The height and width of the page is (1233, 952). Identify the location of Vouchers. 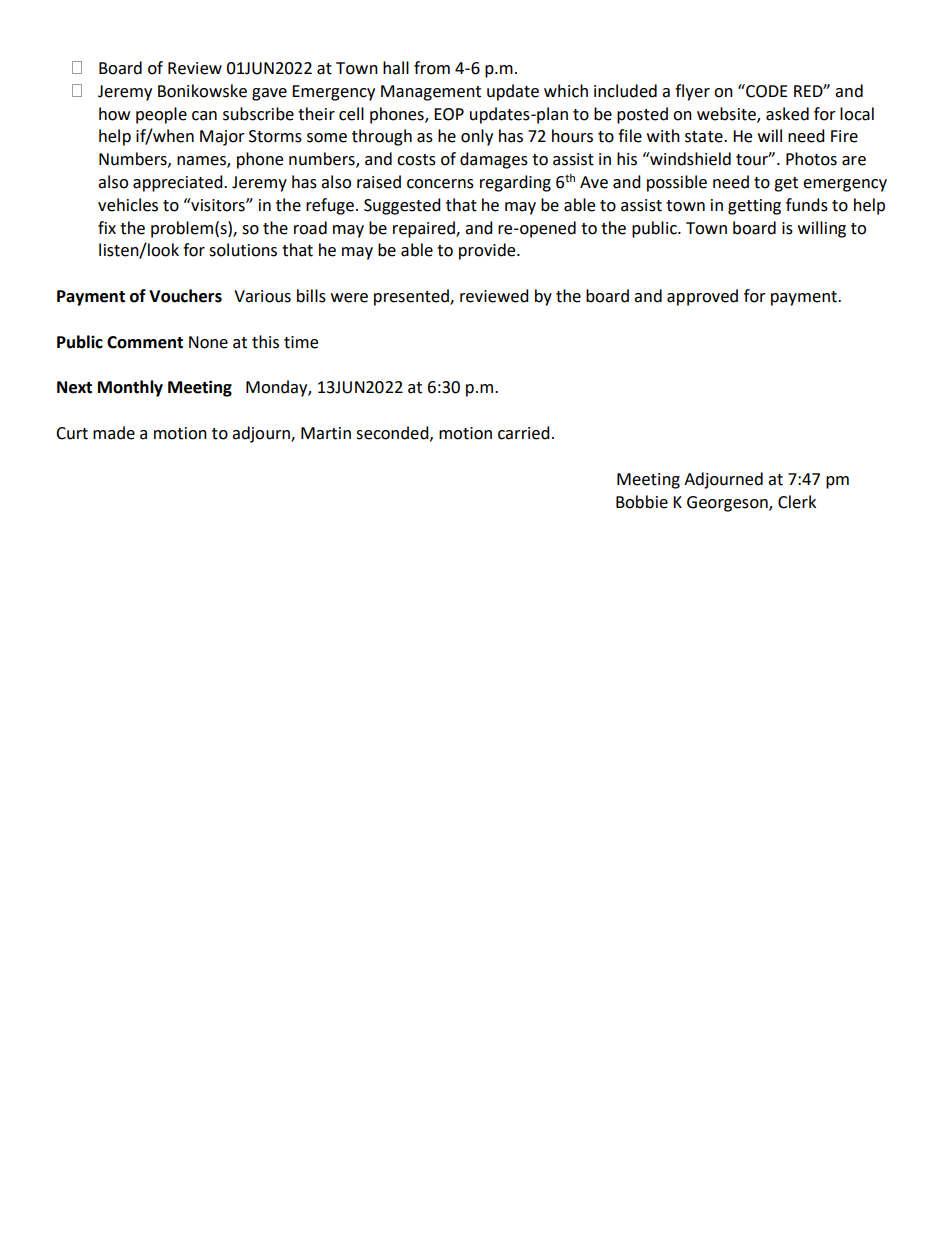
(185, 296).
